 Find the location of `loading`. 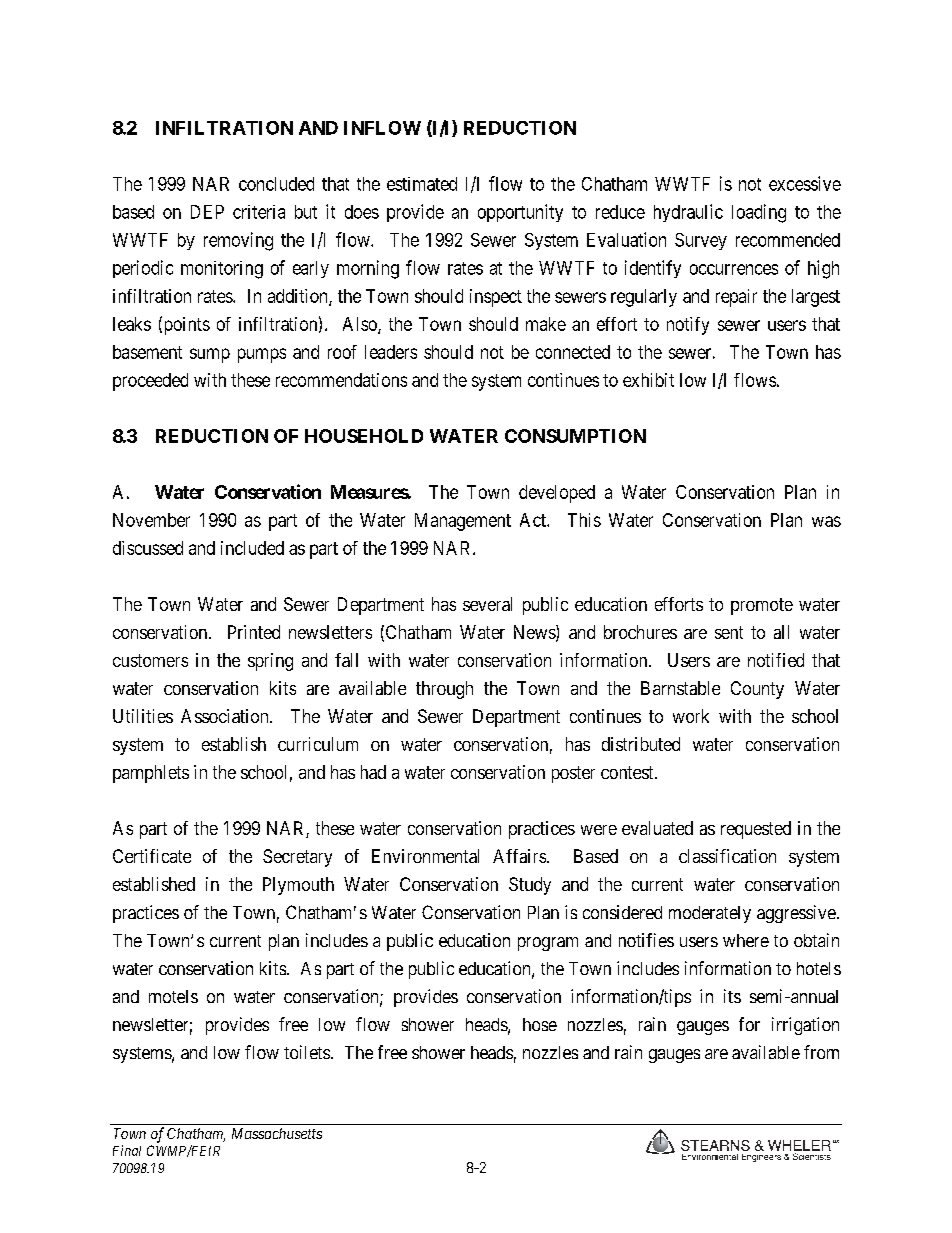

loading is located at coordinates (759, 213).
